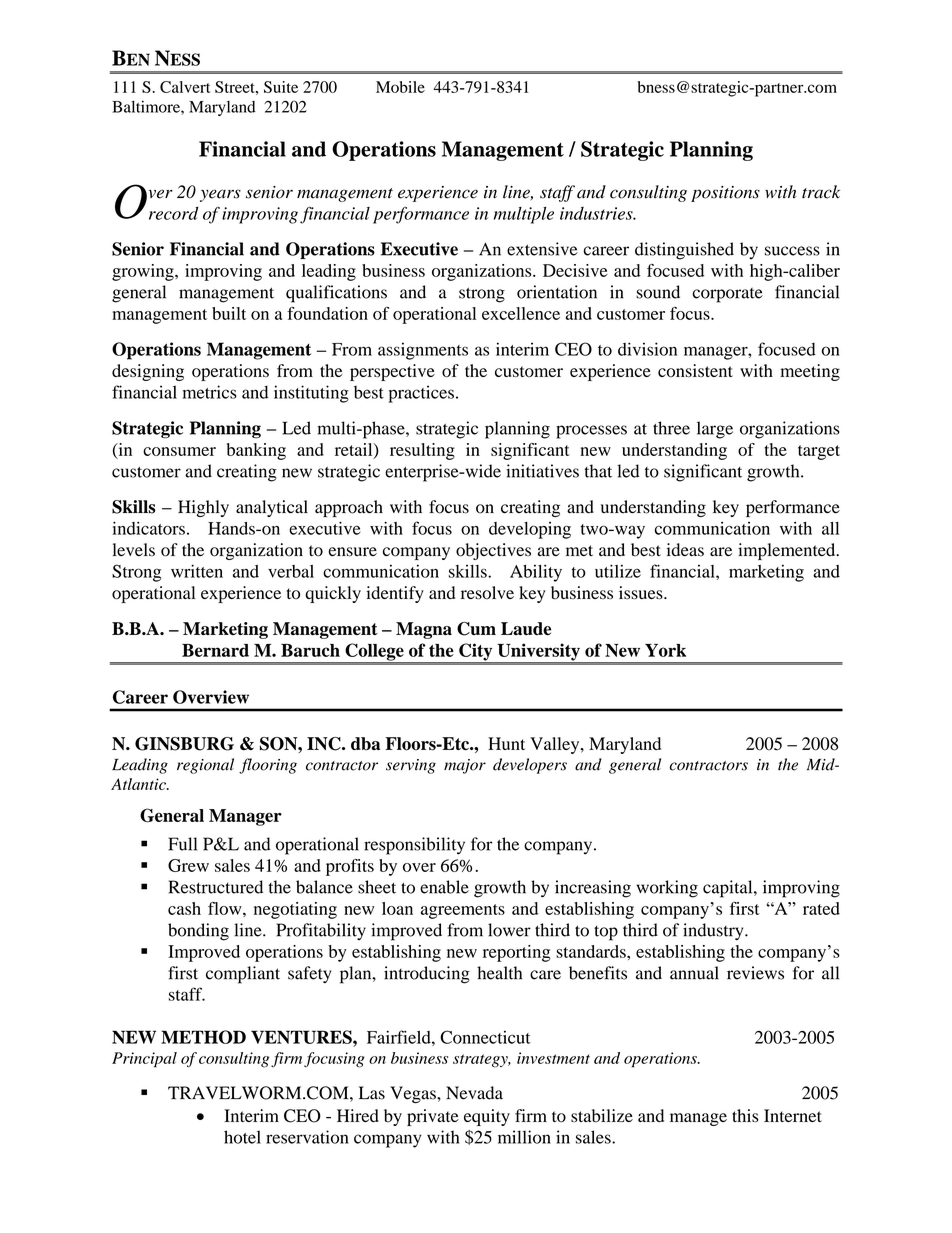  What do you see at coordinates (725, 194) in the screenshot?
I see `positions` at bounding box center [725, 194].
